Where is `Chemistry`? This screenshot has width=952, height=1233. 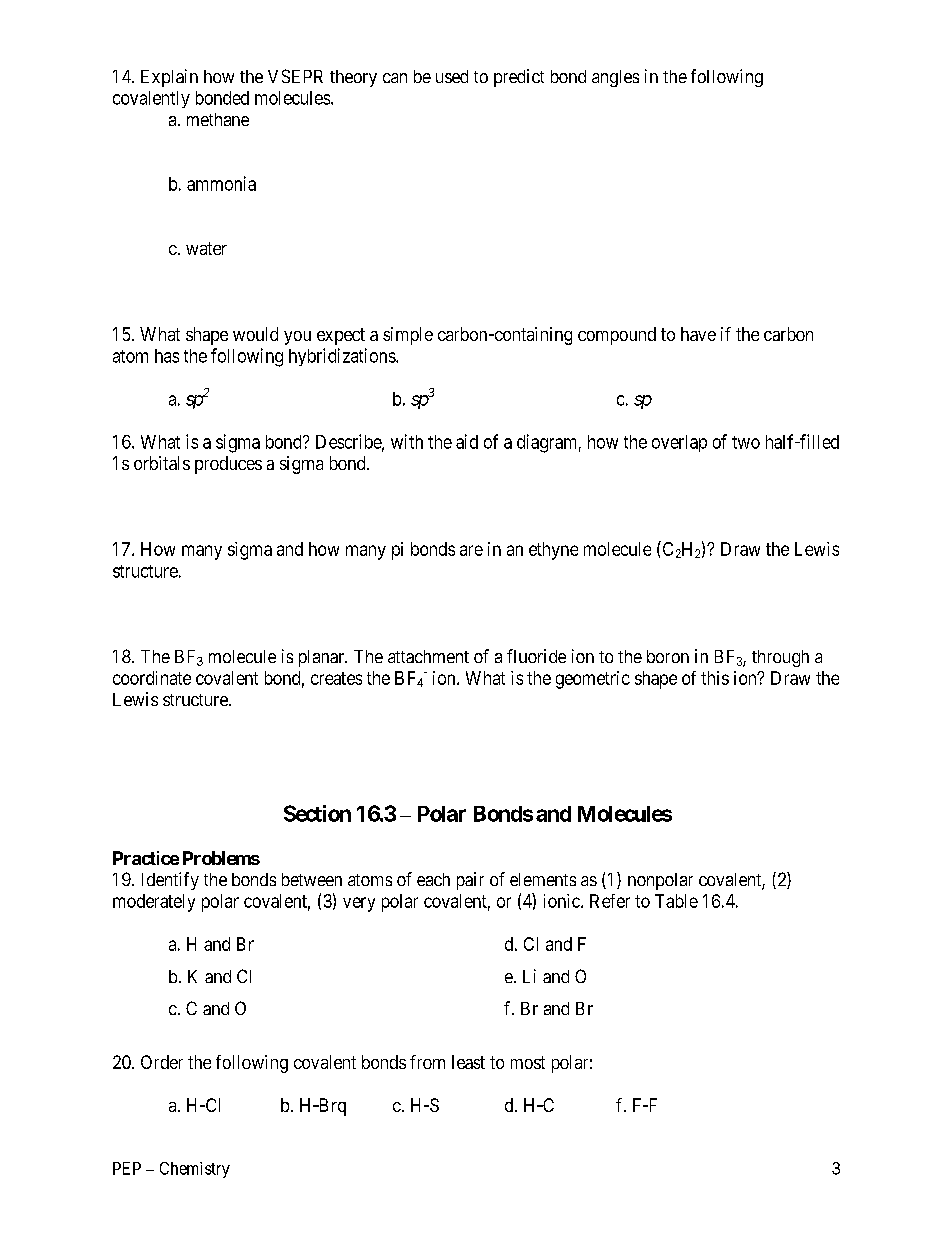
Chemistry is located at coordinates (195, 1170).
